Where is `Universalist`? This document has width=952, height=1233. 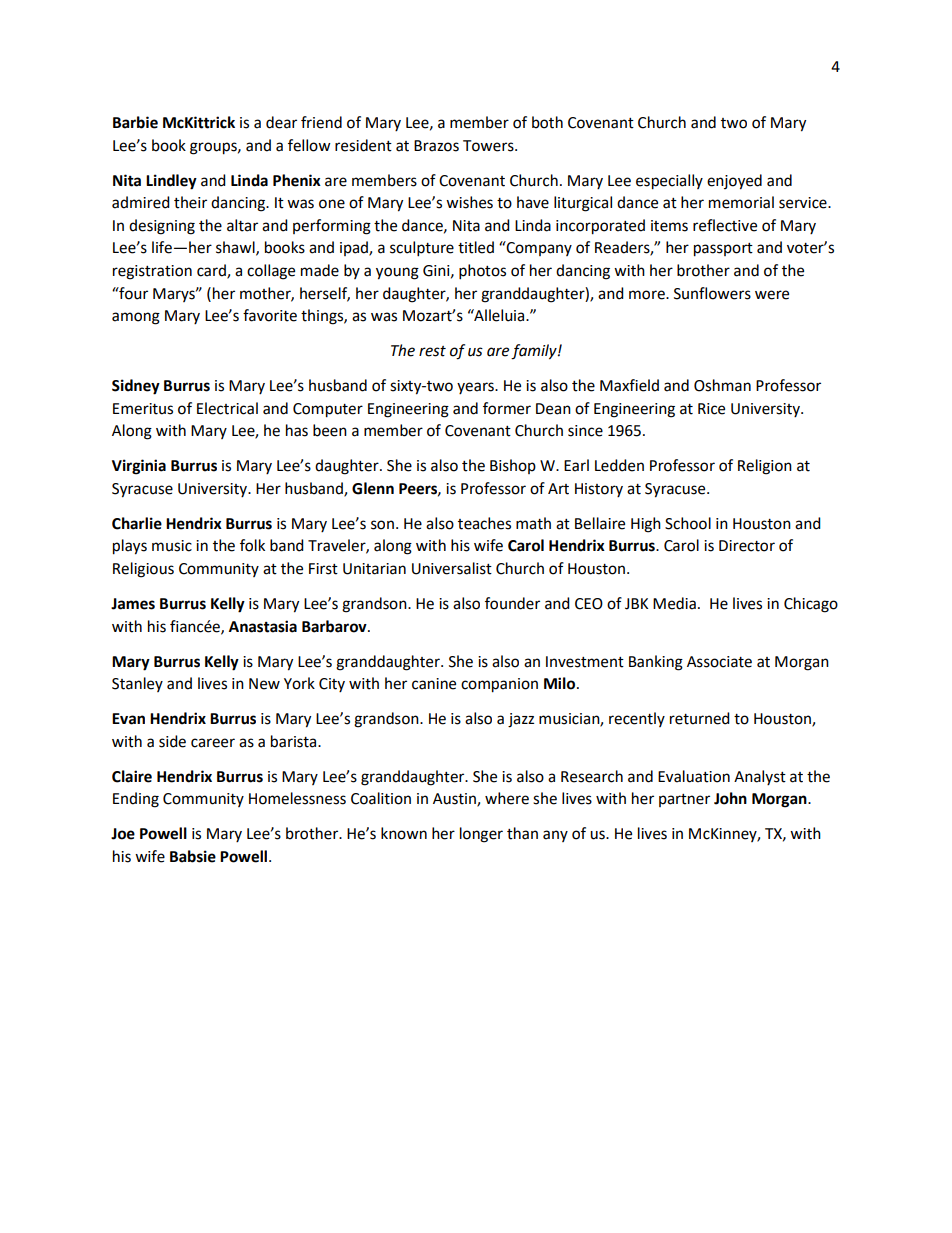
Universalist is located at coordinates (452, 568).
